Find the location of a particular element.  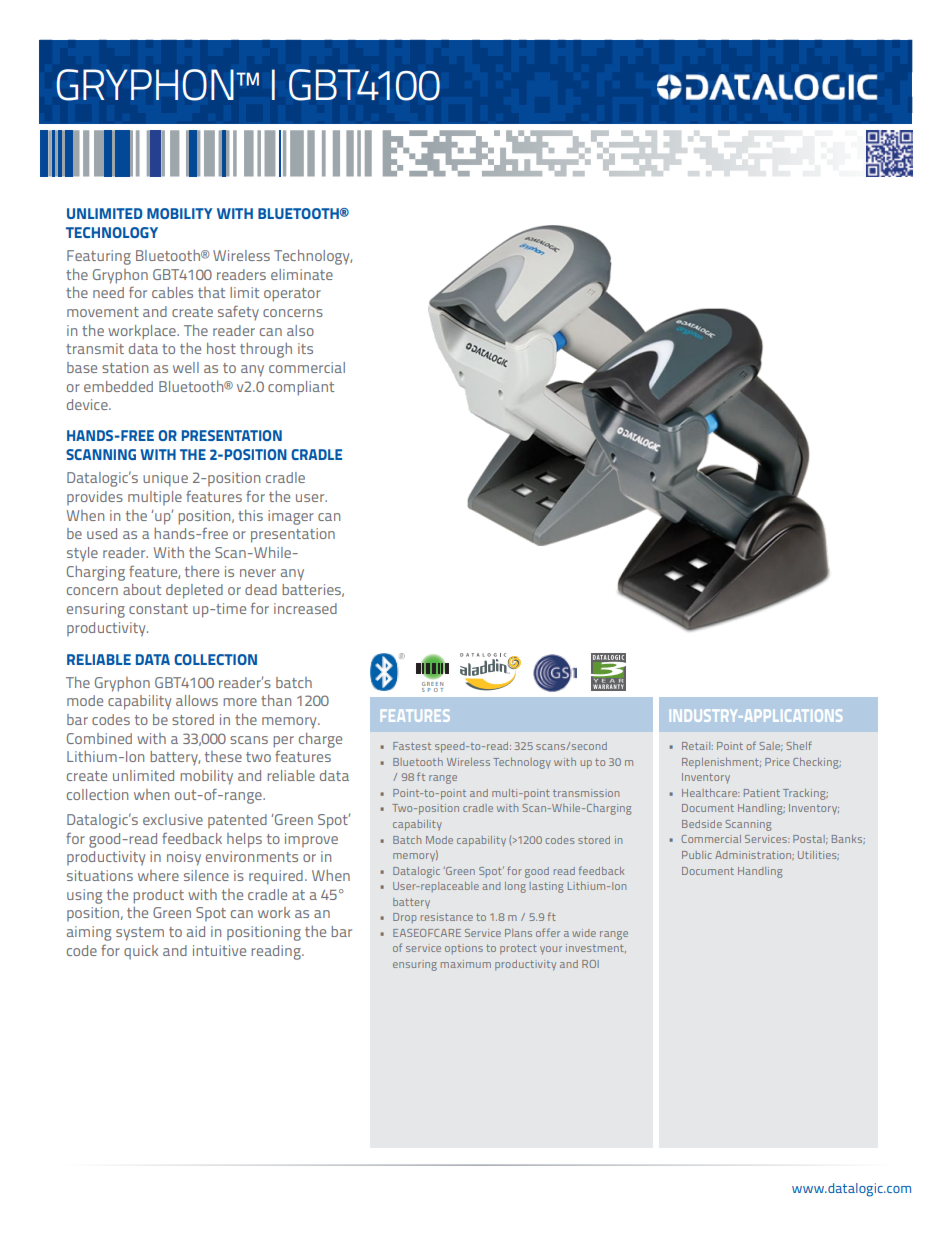

compliant is located at coordinates (301, 388).
